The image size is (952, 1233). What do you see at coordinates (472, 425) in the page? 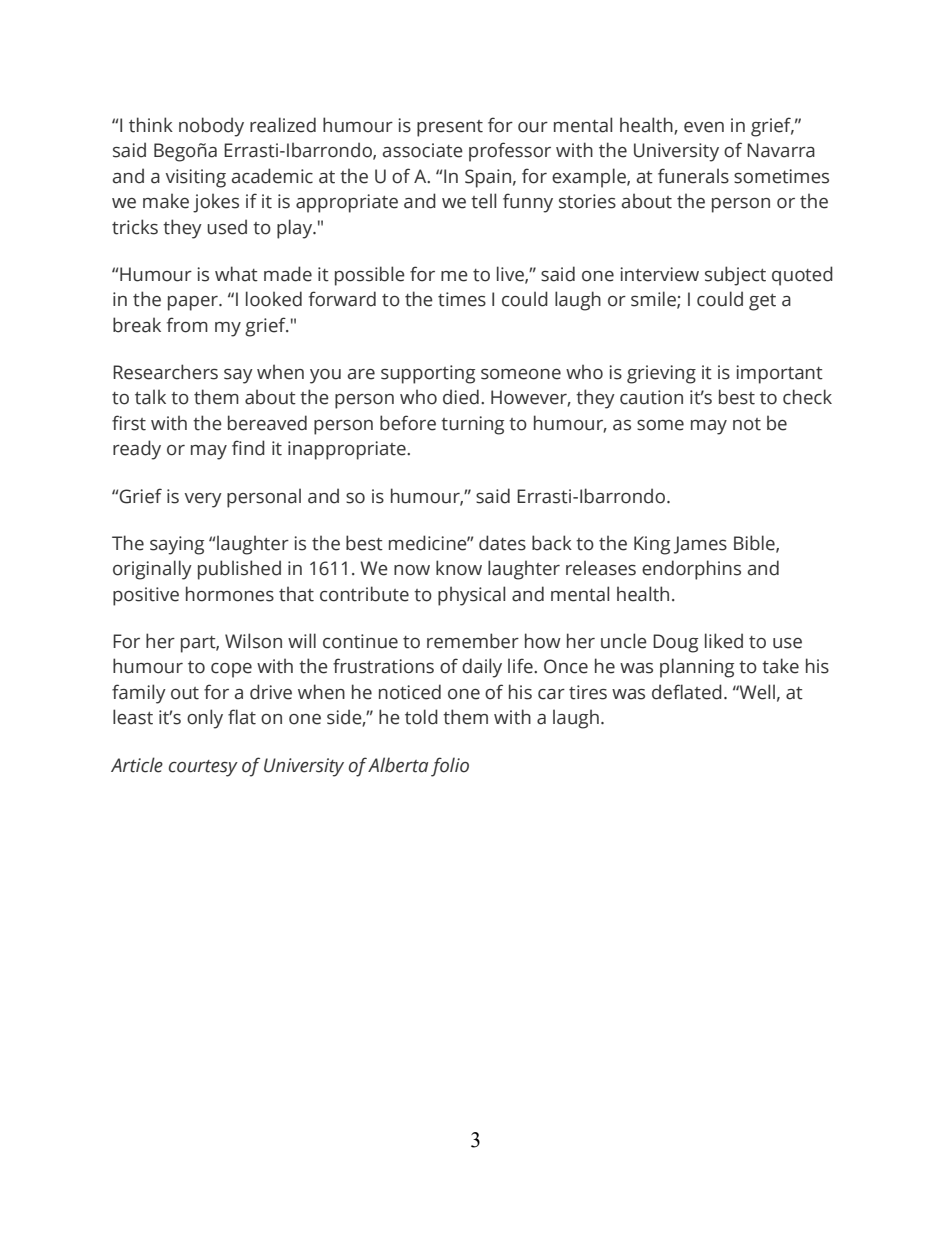
I see `turning` at bounding box center [472, 425].
